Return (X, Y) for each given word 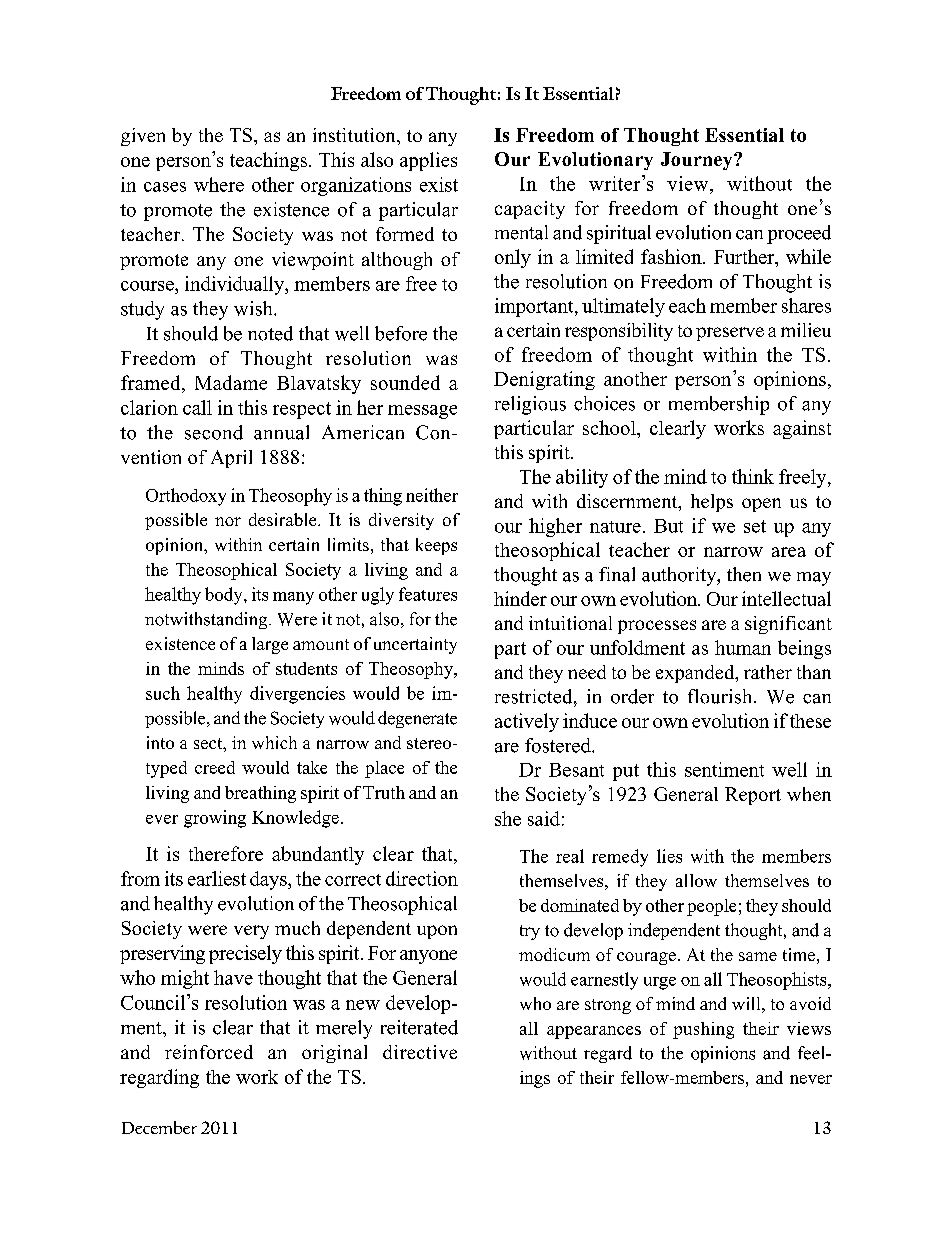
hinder (520, 598)
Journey (698, 161)
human (743, 647)
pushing (703, 1030)
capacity (530, 210)
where (219, 184)
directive (420, 1052)
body (225, 596)
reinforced (209, 1052)
